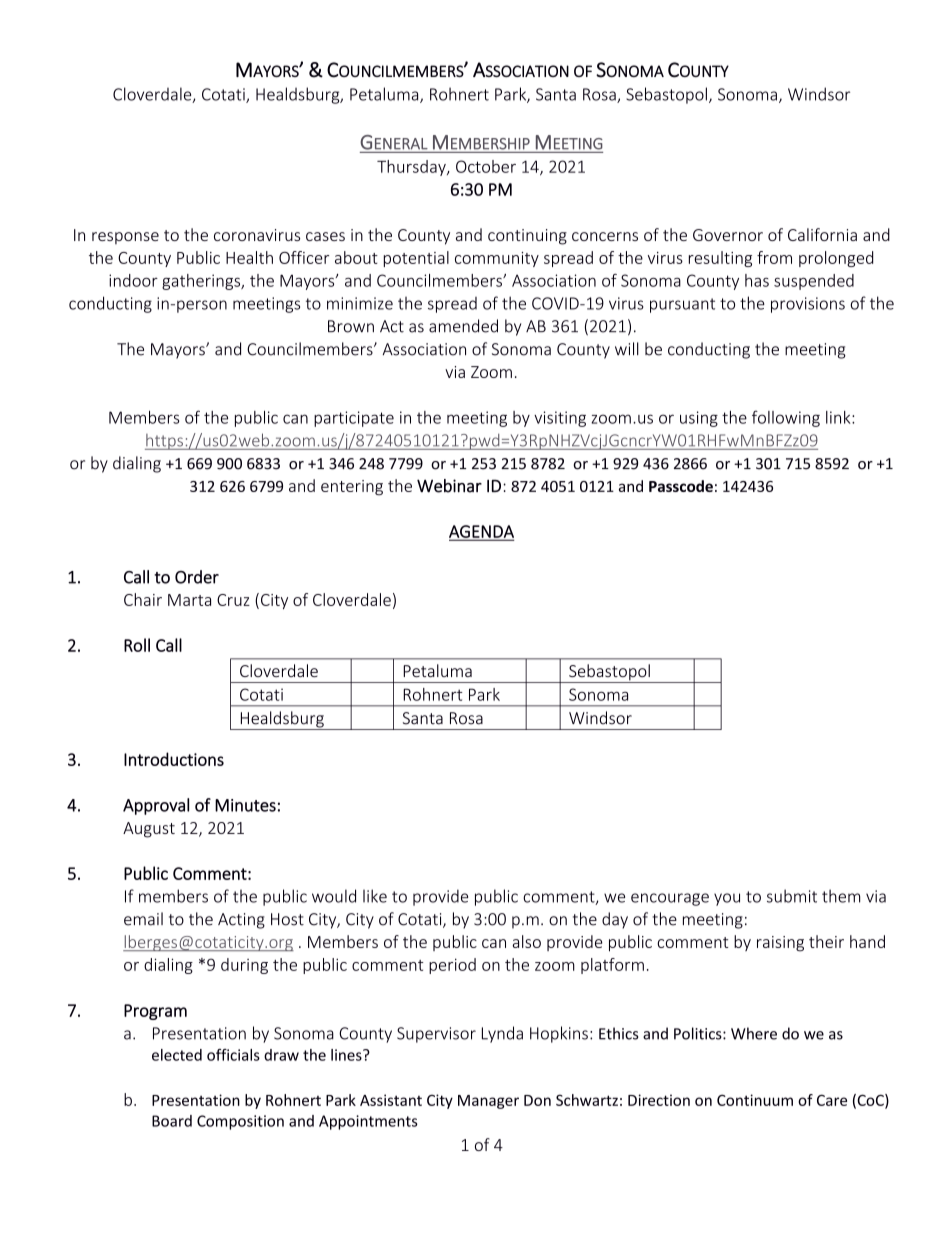 The image size is (952, 1233). What do you see at coordinates (792, 896) in the document?
I see `submit` at bounding box center [792, 896].
